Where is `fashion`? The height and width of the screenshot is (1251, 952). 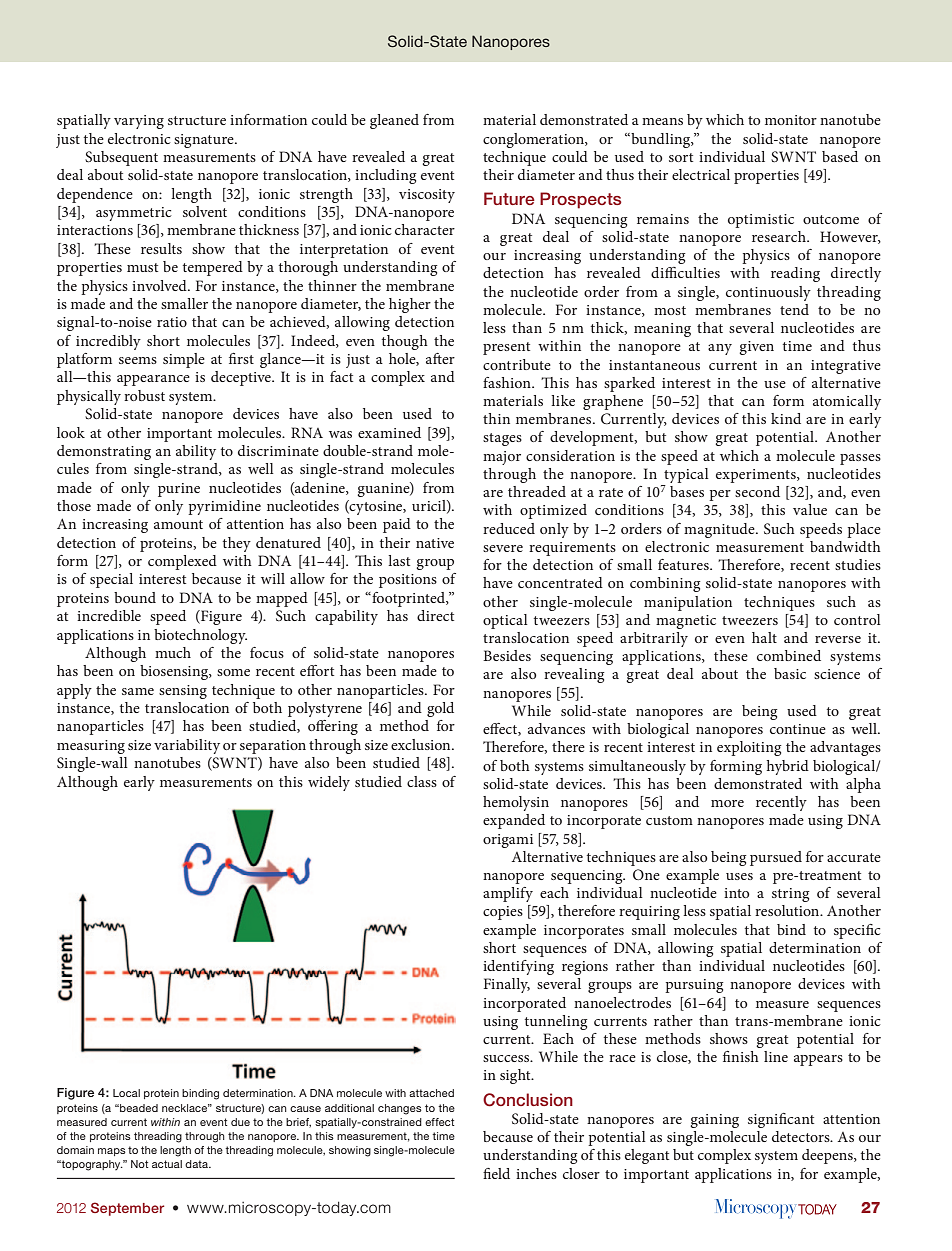 fashion is located at coordinates (508, 382).
